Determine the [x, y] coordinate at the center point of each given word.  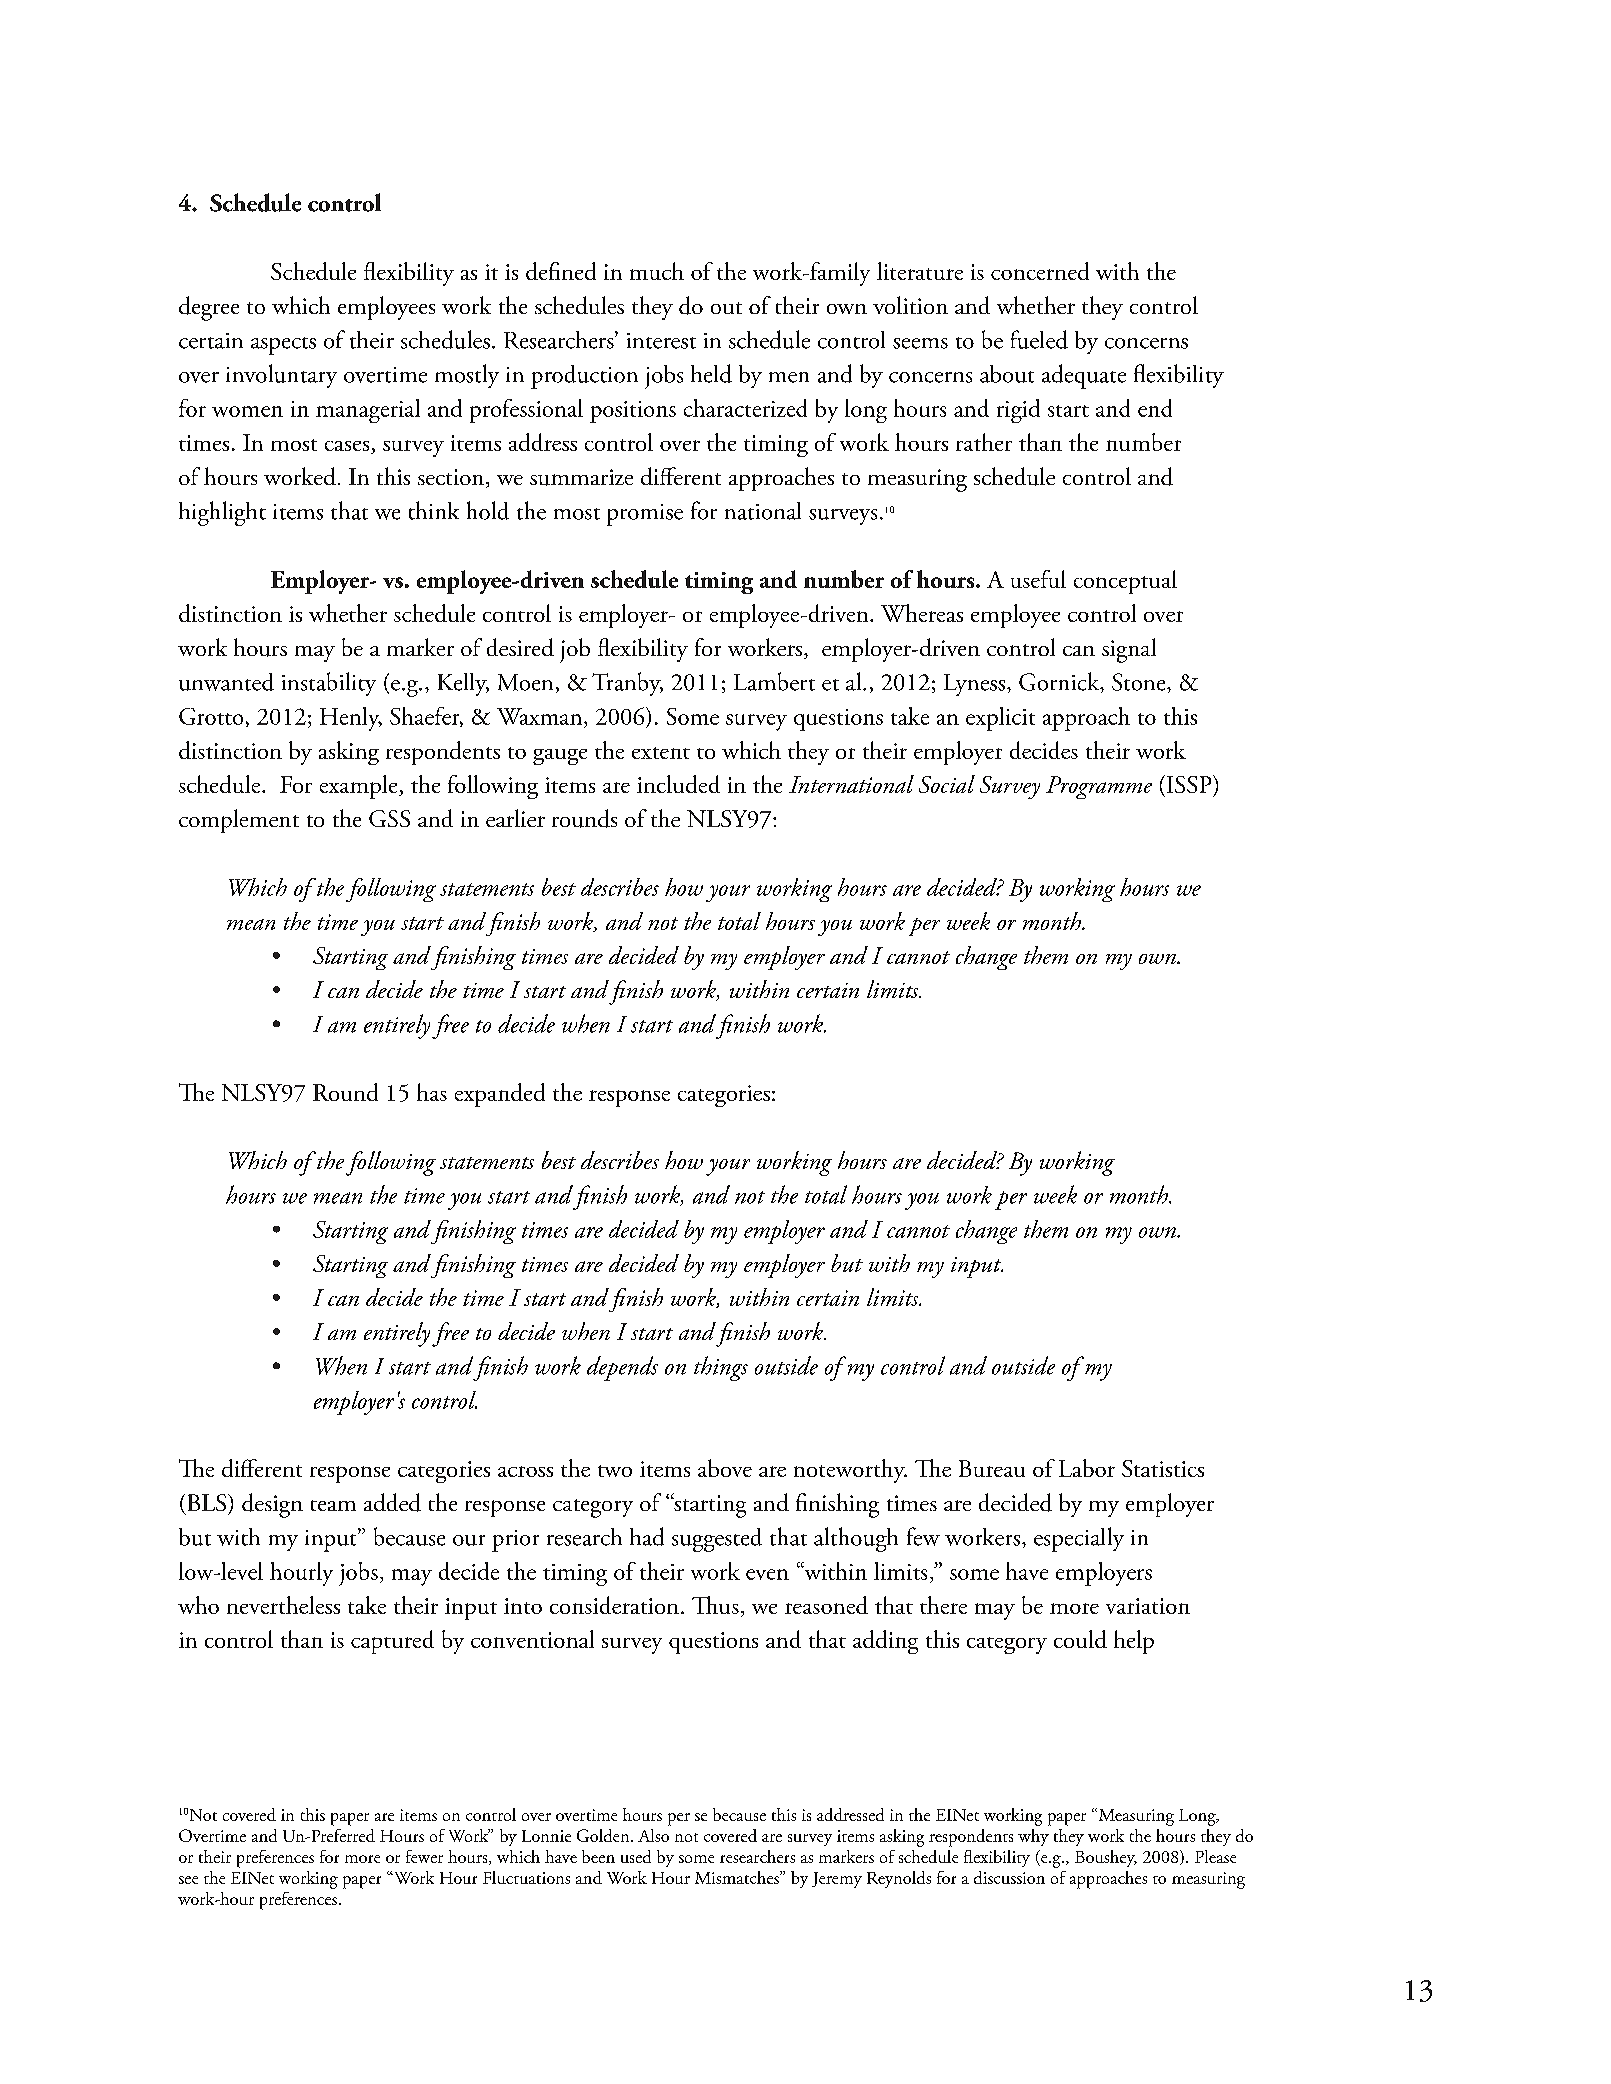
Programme [1099, 787]
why [1033, 1837]
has [432, 1092]
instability [329, 684]
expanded [500, 1095]
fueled [1039, 339]
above [725, 1468]
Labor [1087, 1468]
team [333, 1505]
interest [661, 341]
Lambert [774, 681]
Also [653, 1835]
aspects [283, 346]
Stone [1140, 682]
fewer [424, 1856]
